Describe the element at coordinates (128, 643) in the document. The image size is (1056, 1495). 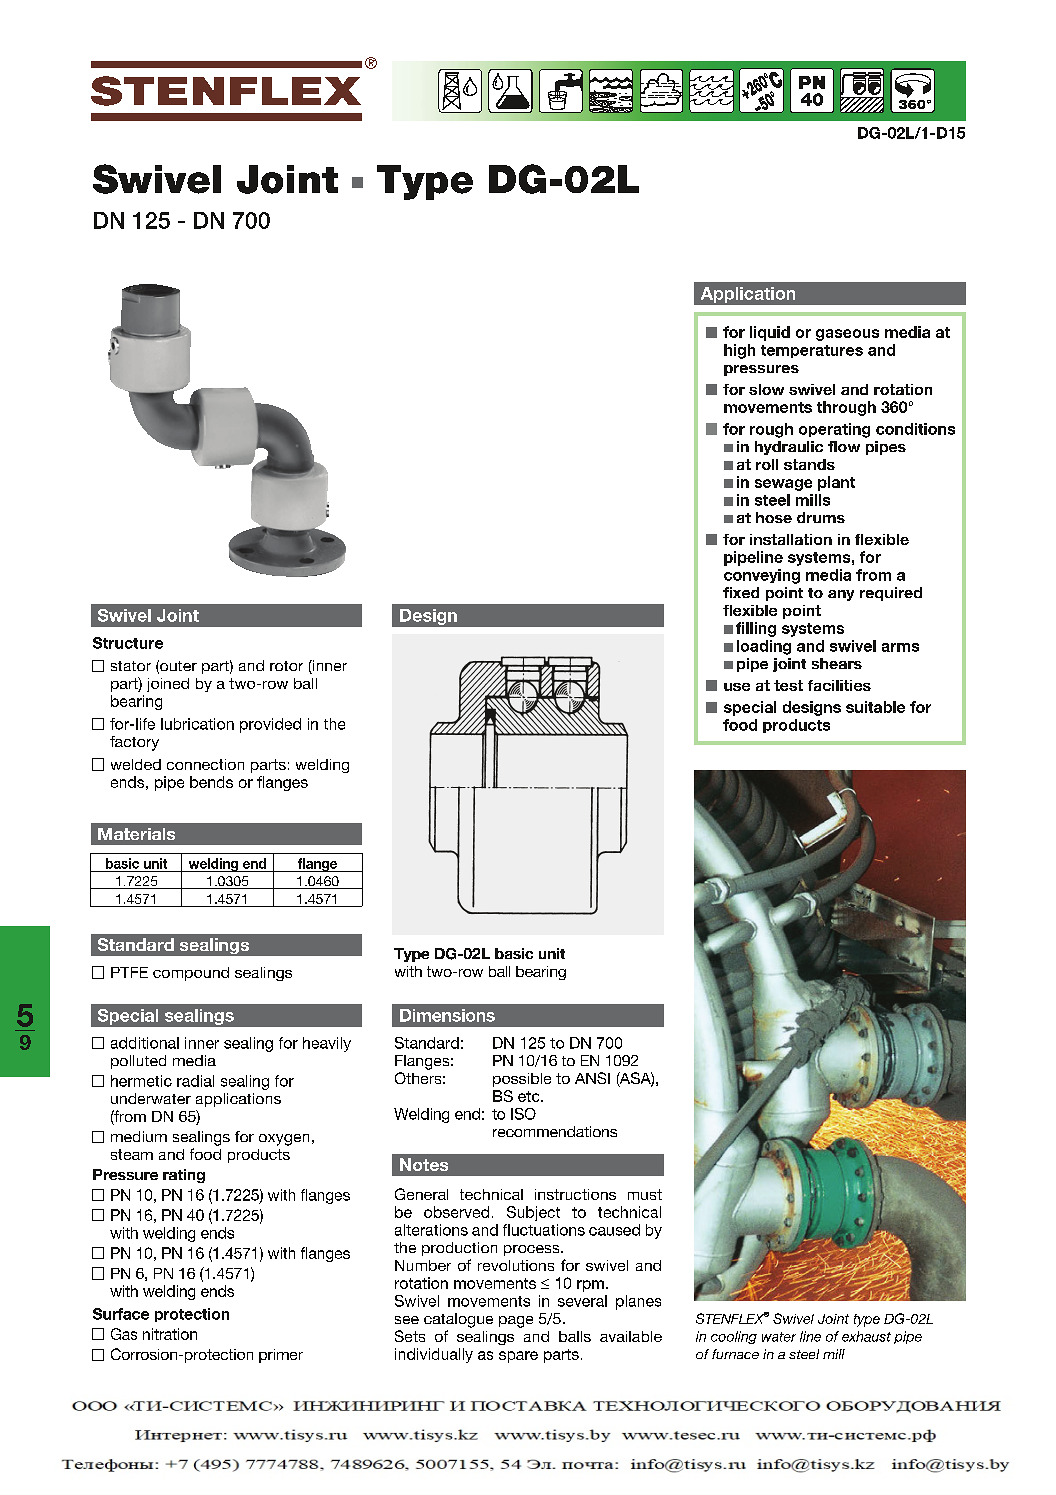
I see `Structure` at that location.
